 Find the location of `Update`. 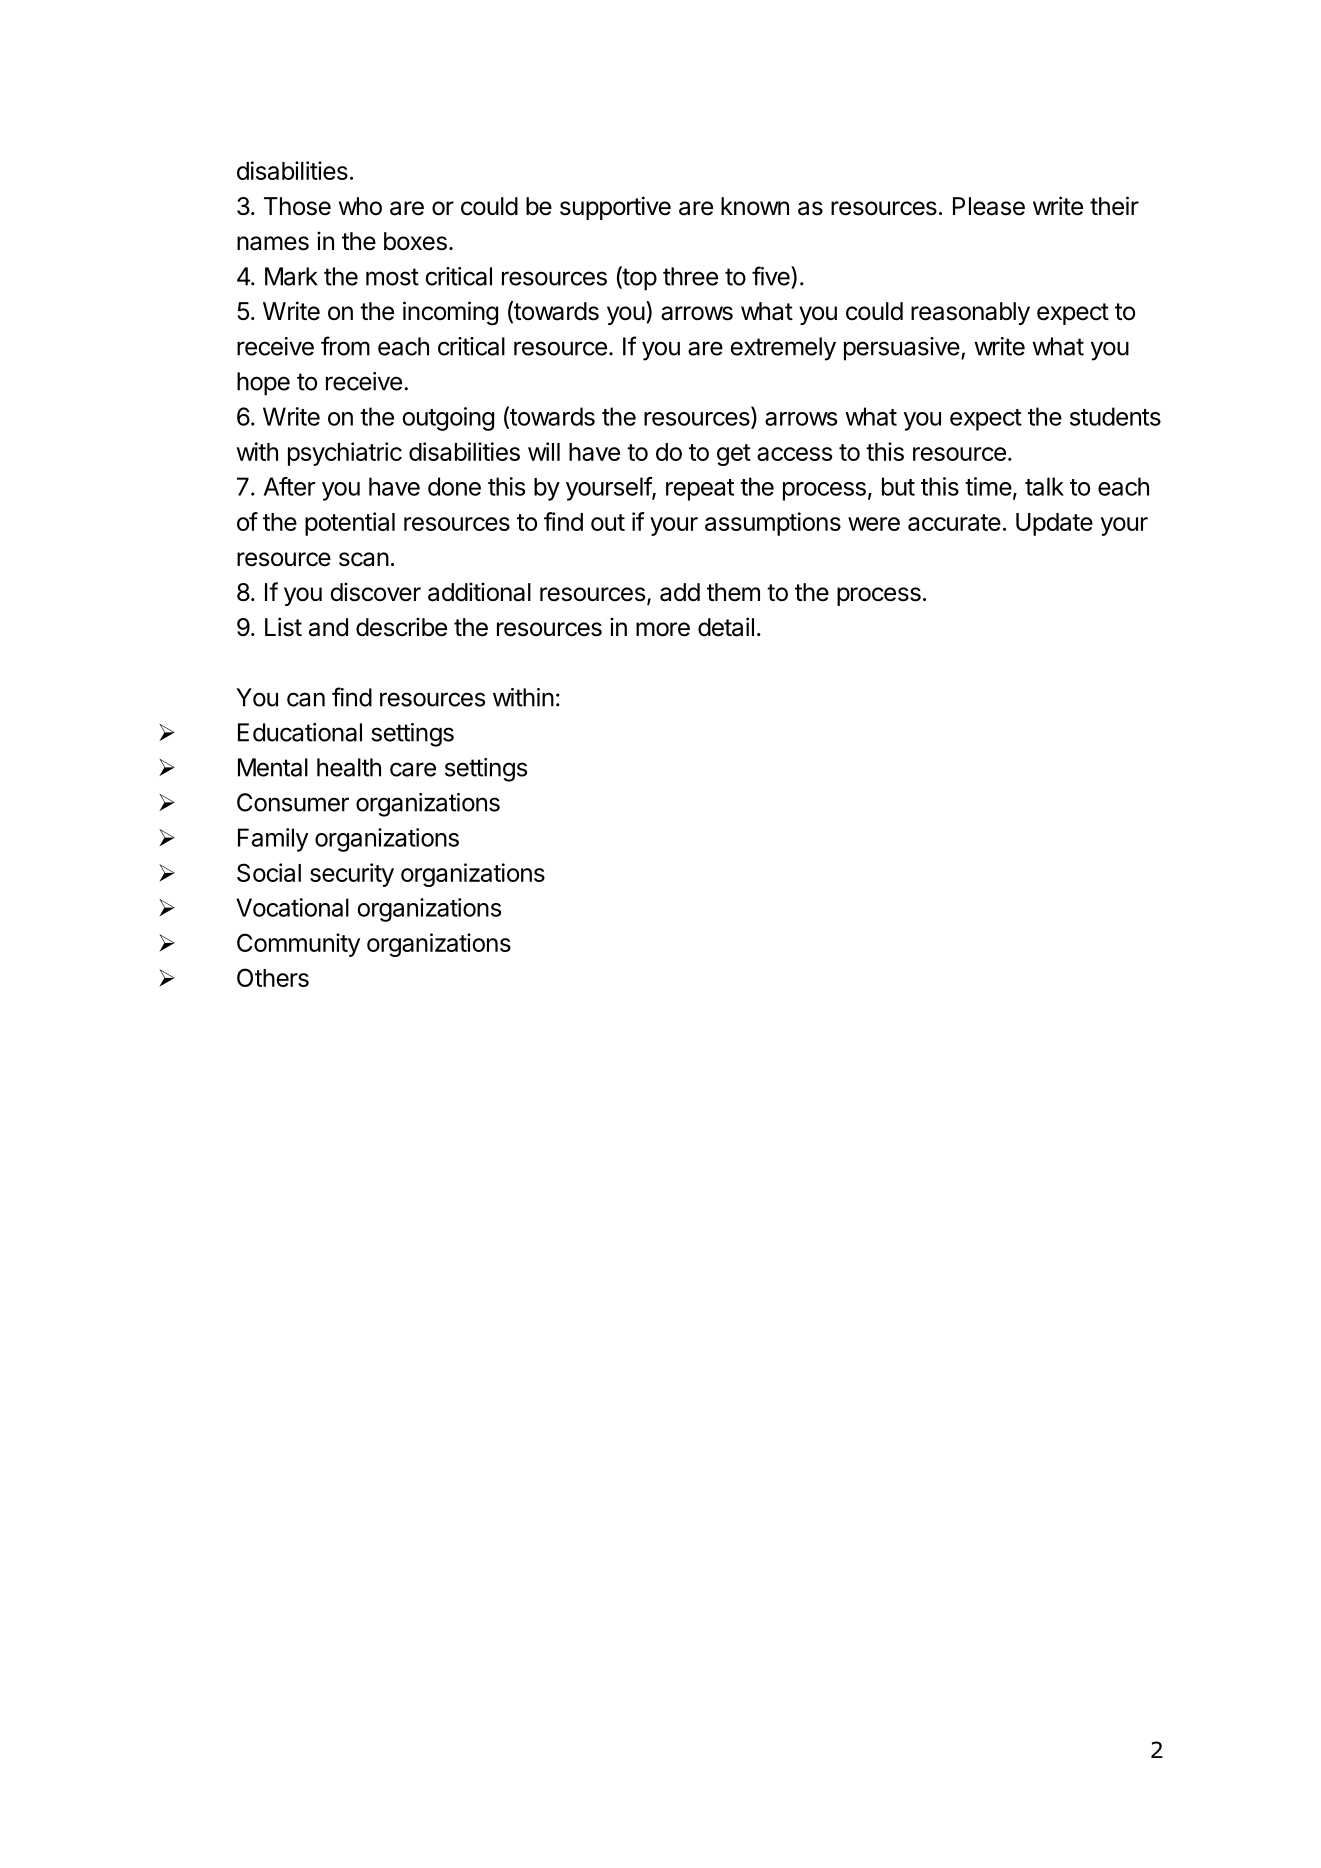

Update is located at coordinates (1054, 524).
